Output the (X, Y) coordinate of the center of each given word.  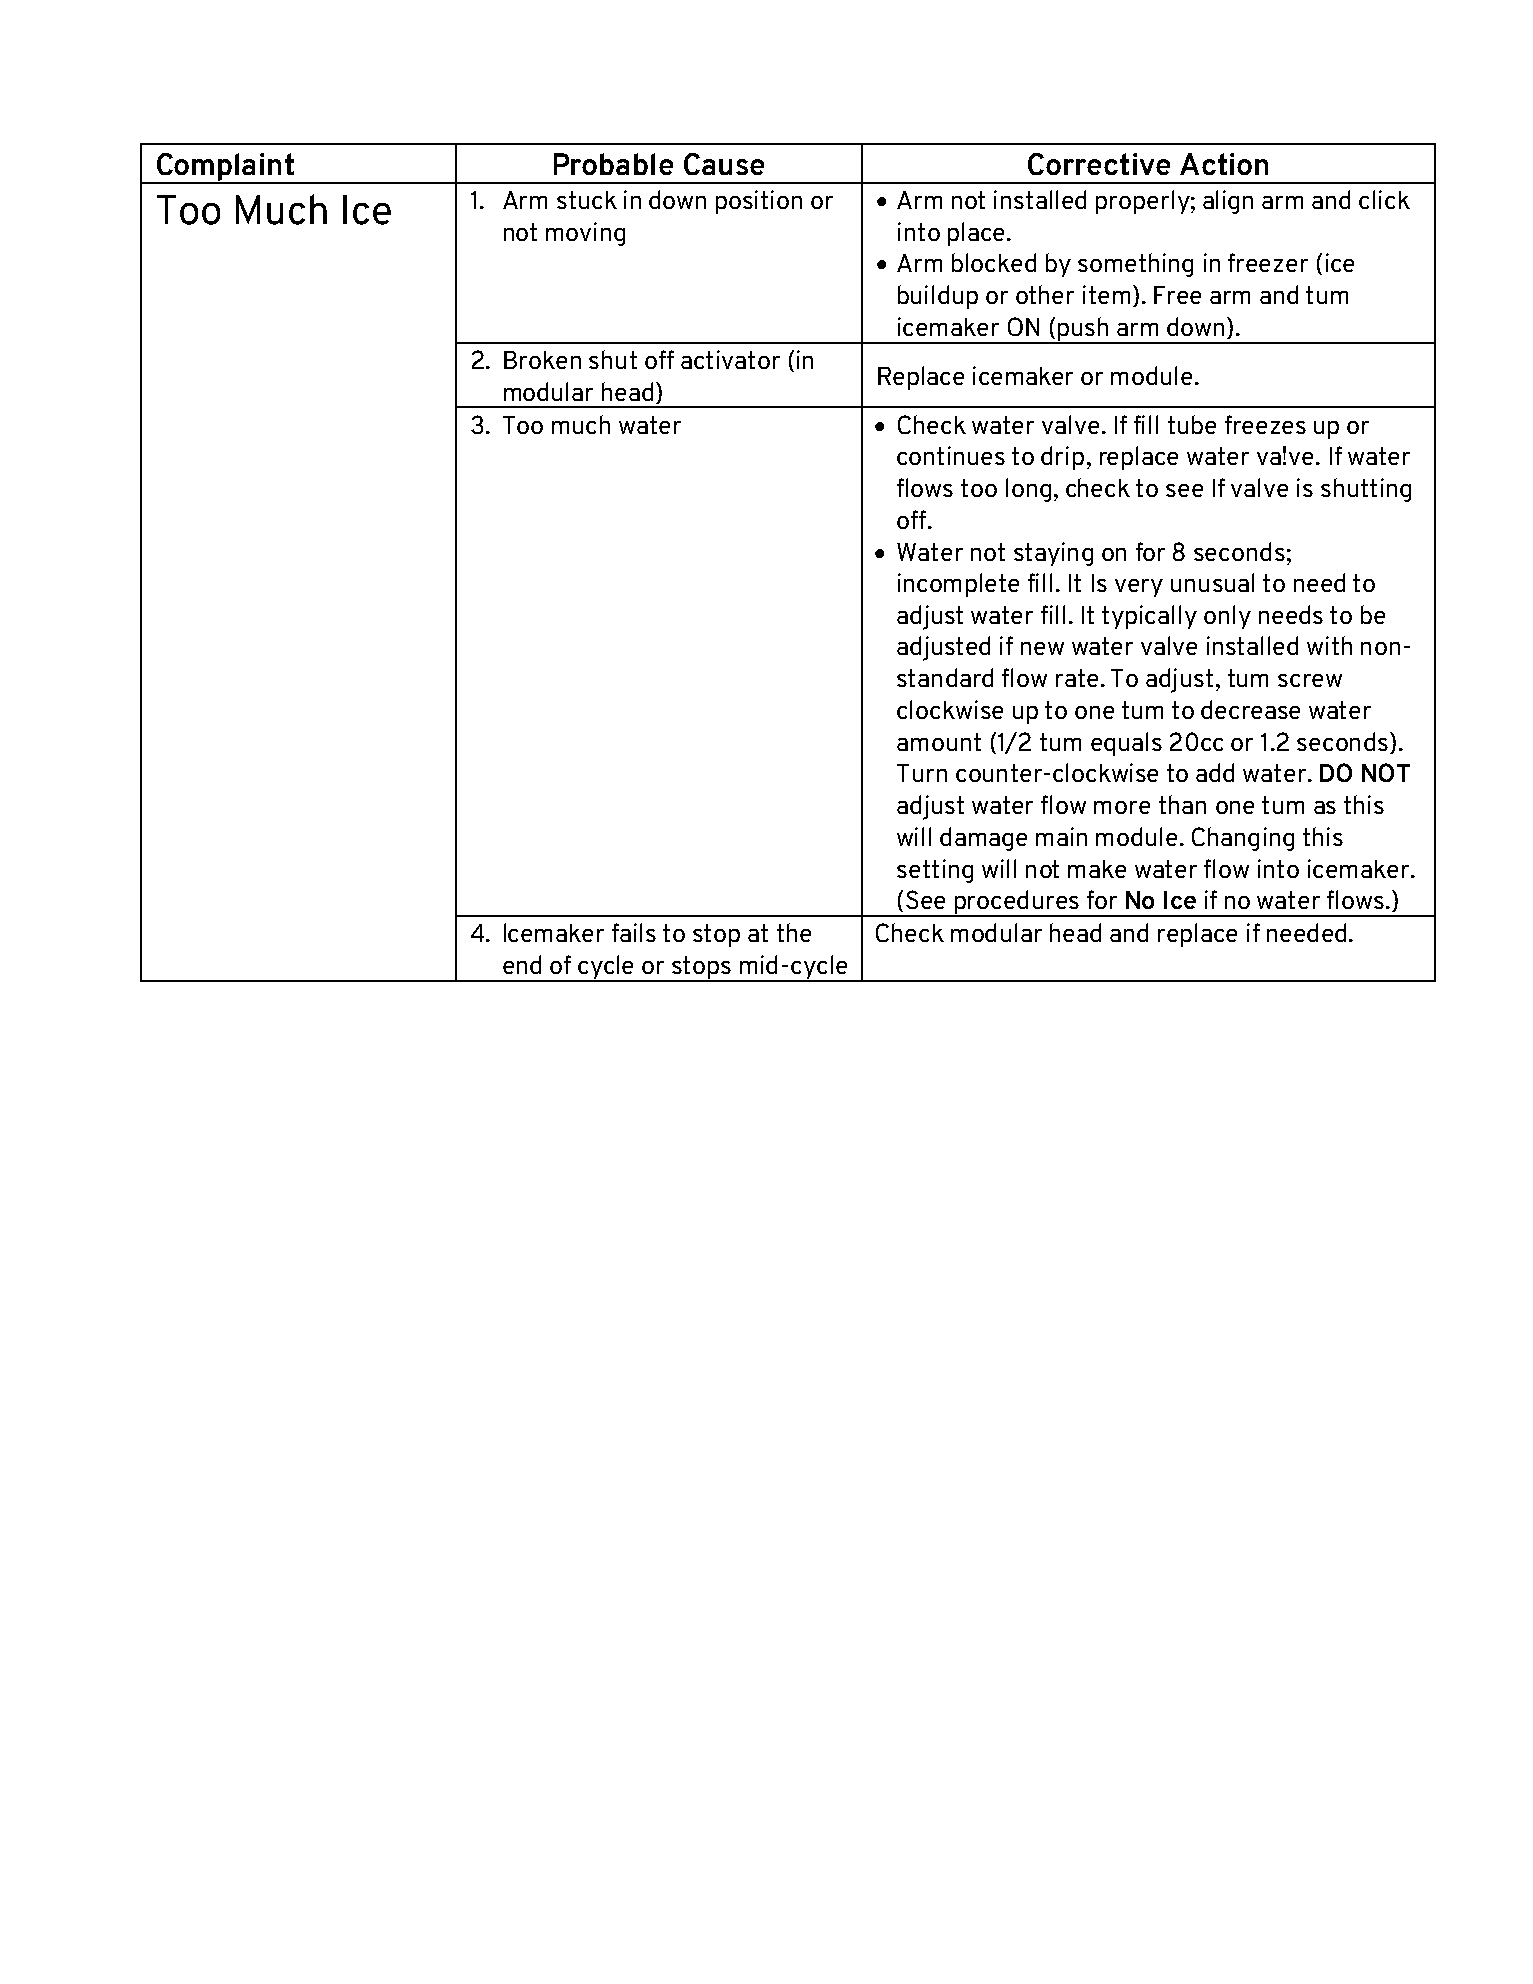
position (759, 202)
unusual (1212, 582)
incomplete (958, 585)
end (522, 964)
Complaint (225, 168)
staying (1053, 554)
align (1228, 202)
